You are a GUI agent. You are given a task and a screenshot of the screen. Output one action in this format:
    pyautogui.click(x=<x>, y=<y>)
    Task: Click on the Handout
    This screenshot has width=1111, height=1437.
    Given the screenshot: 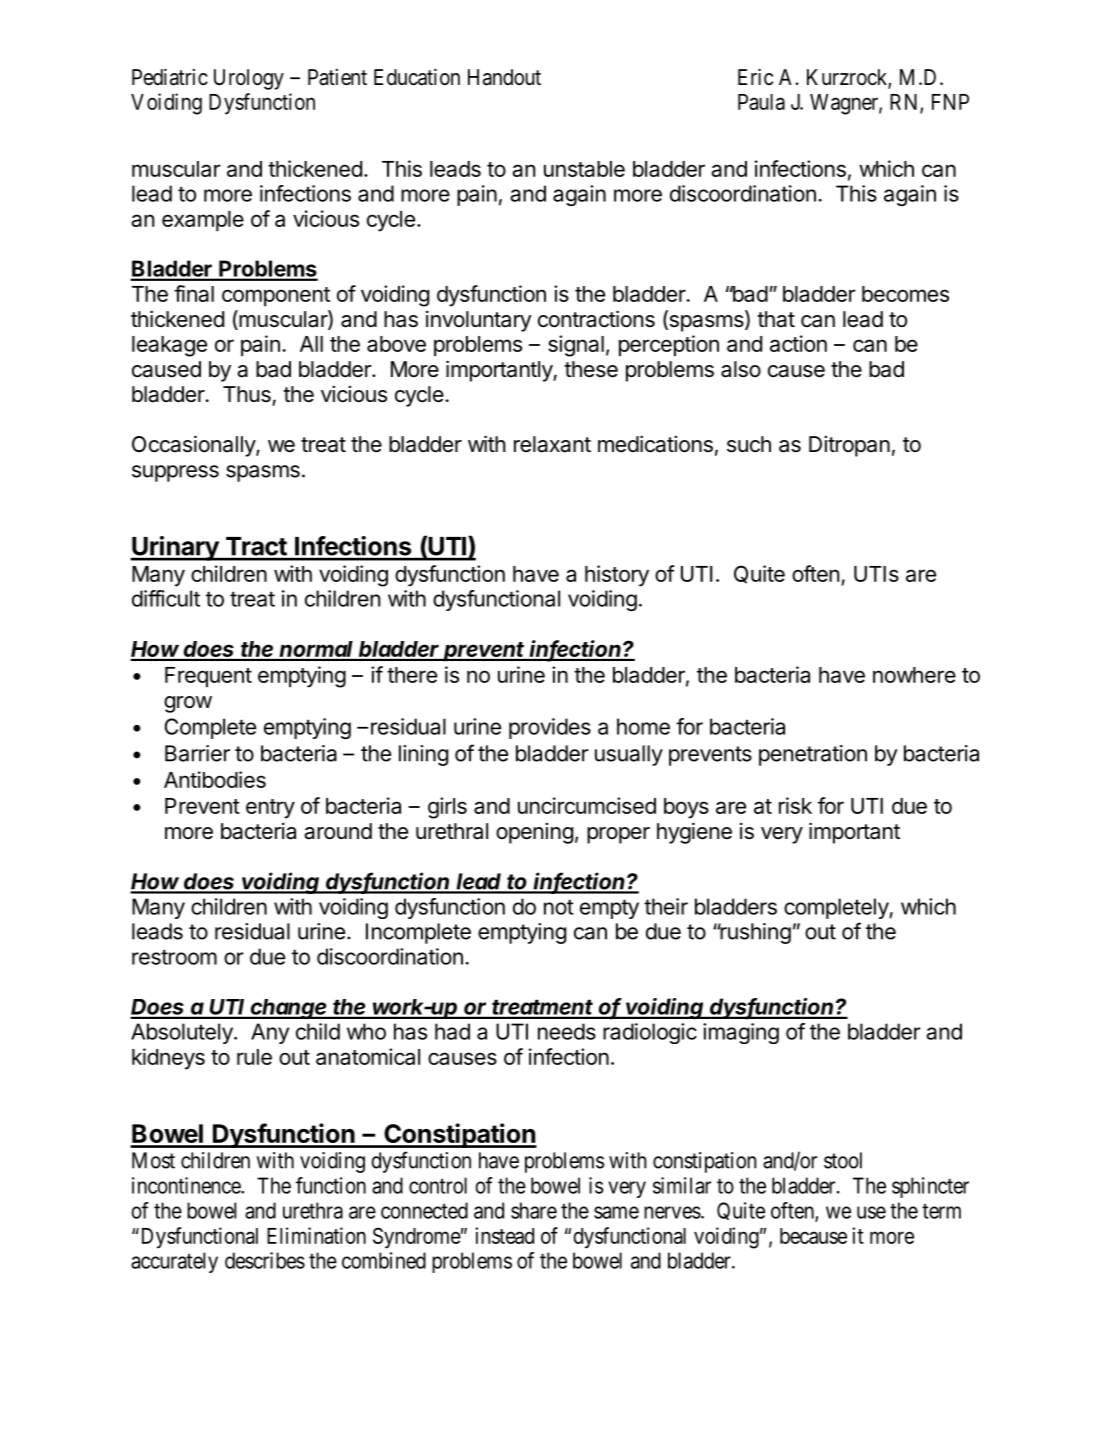 What is the action you would take?
    pyautogui.click(x=504, y=77)
